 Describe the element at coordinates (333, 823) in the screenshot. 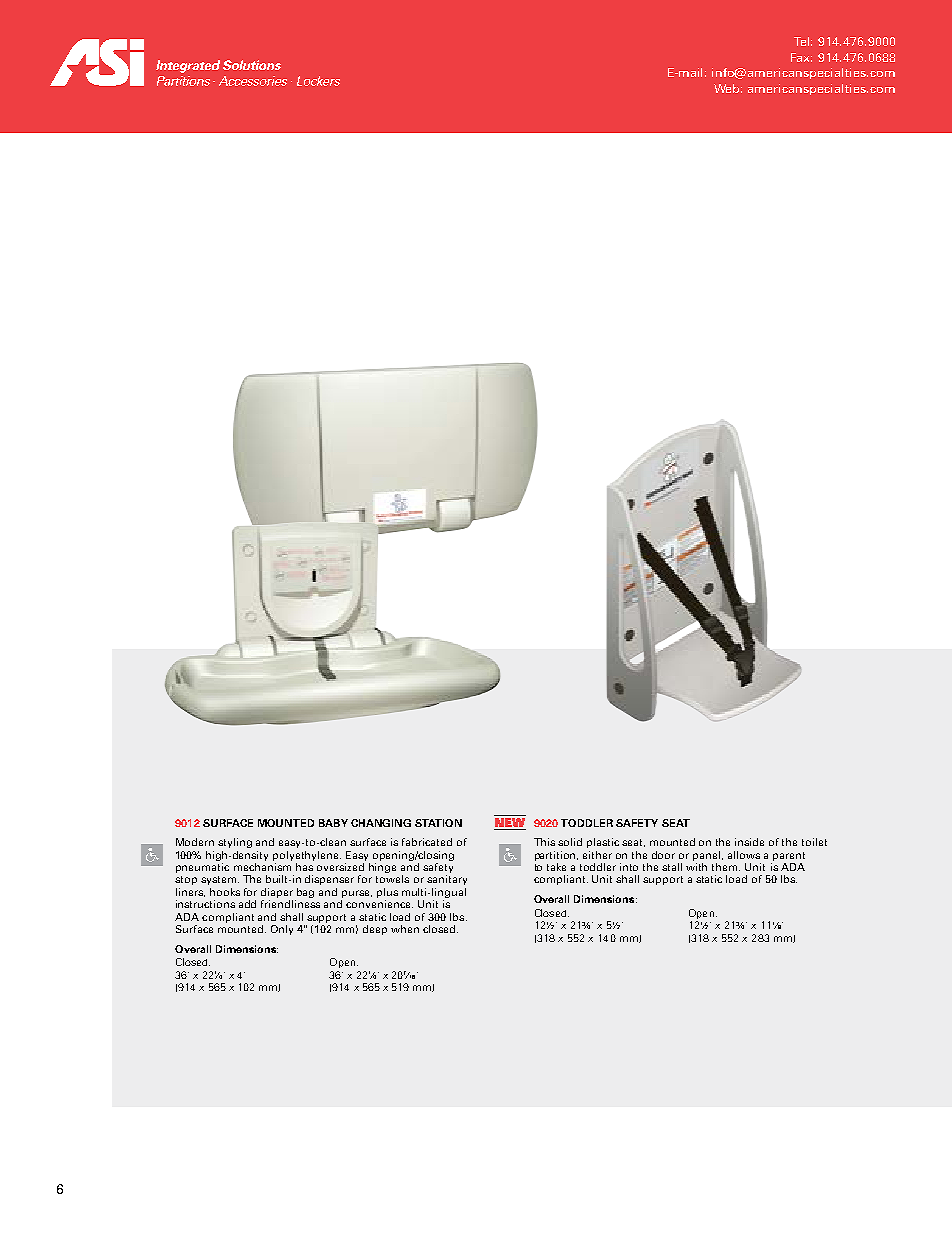

I see `BABY` at that location.
